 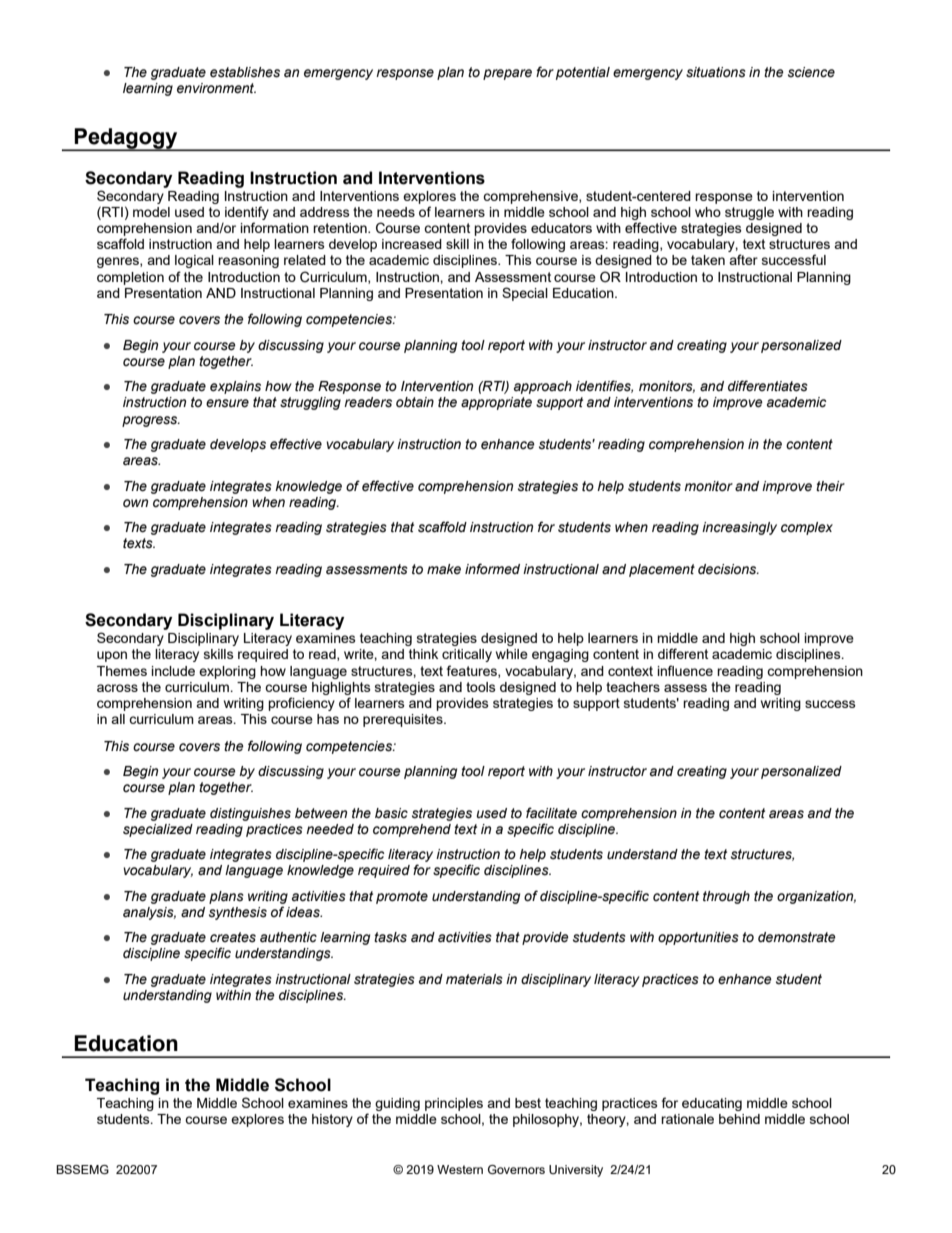 What do you see at coordinates (728, 569) in the image?
I see `decisions` at bounding box center [728, 569].
